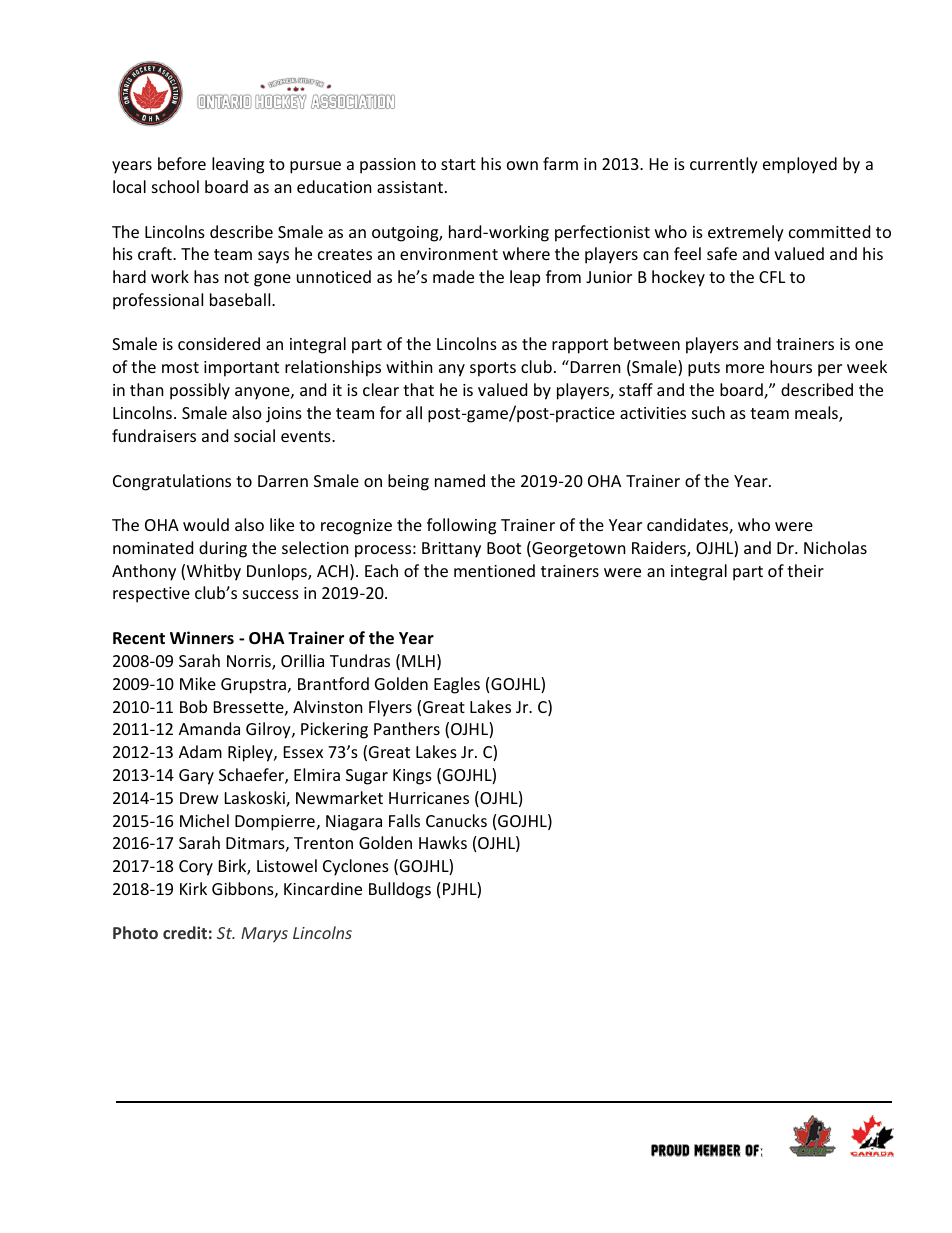  Describe the element at coordinates (175, 186) in the screenshot. I see `school` at that location.
